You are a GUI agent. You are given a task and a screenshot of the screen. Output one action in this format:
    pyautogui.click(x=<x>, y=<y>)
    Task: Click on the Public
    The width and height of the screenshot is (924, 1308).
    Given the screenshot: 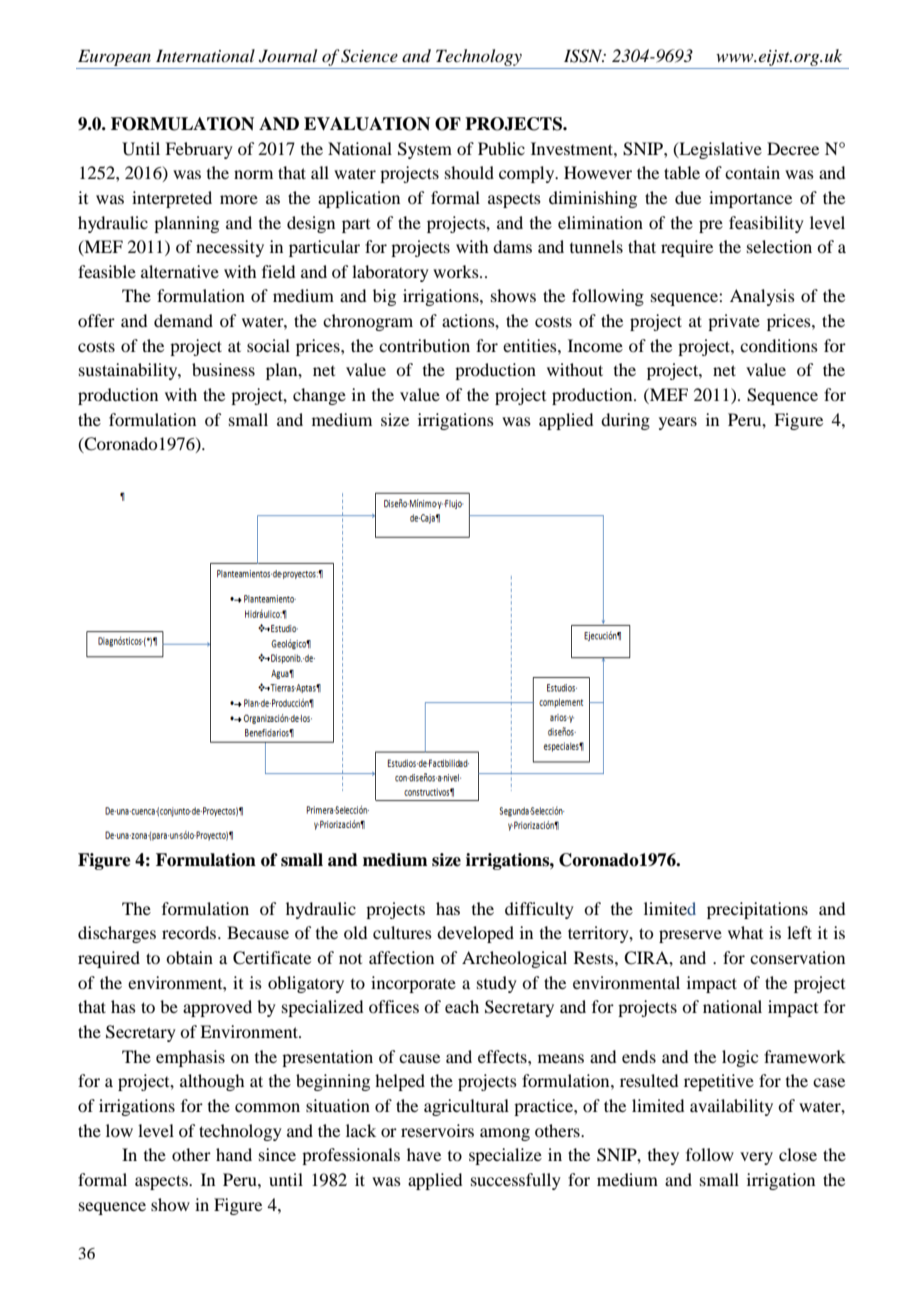 What is the action you would take?
    pyautogui.click(x=501, y=148)
